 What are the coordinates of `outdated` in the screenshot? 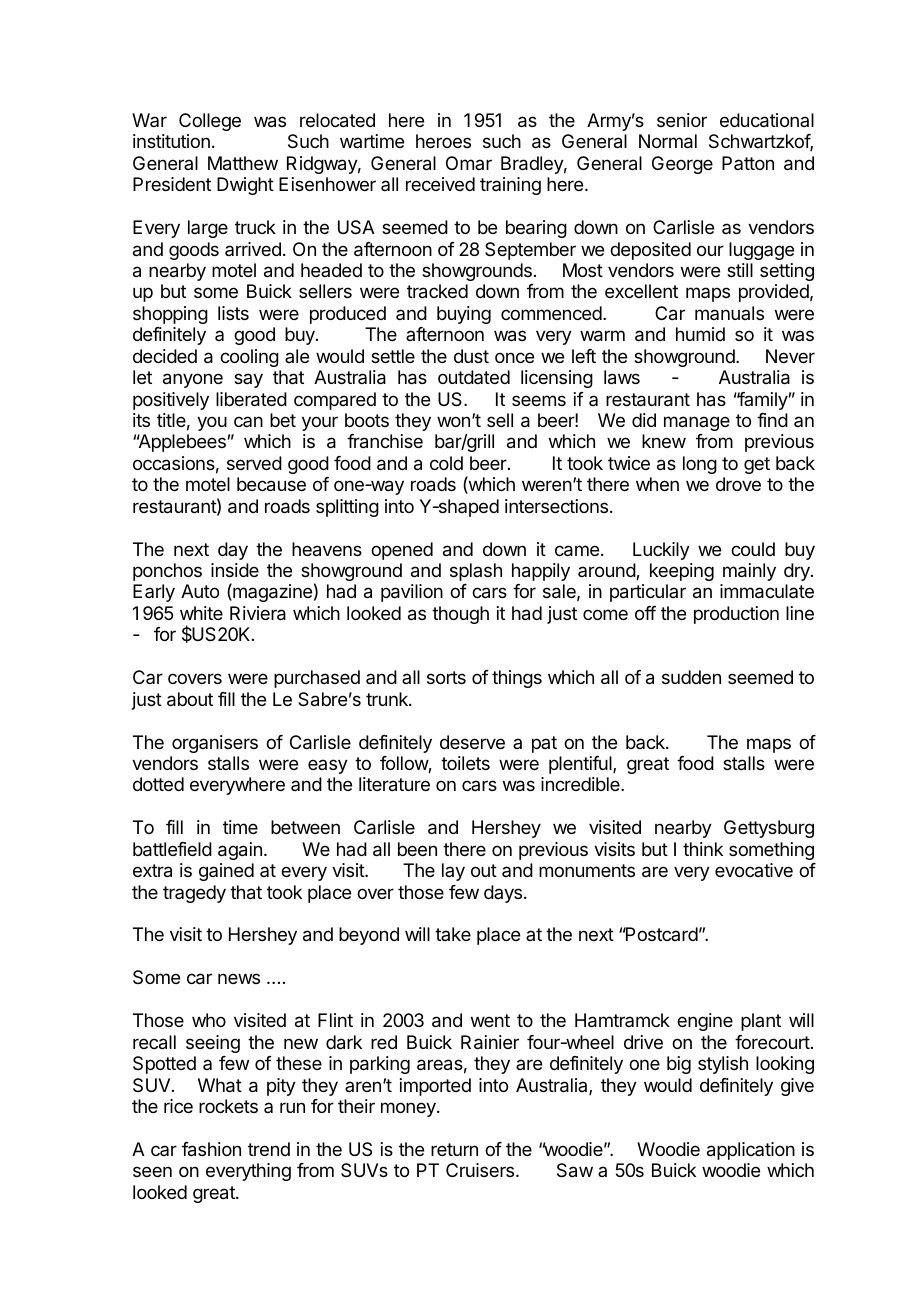 It's located at (474, 377).
